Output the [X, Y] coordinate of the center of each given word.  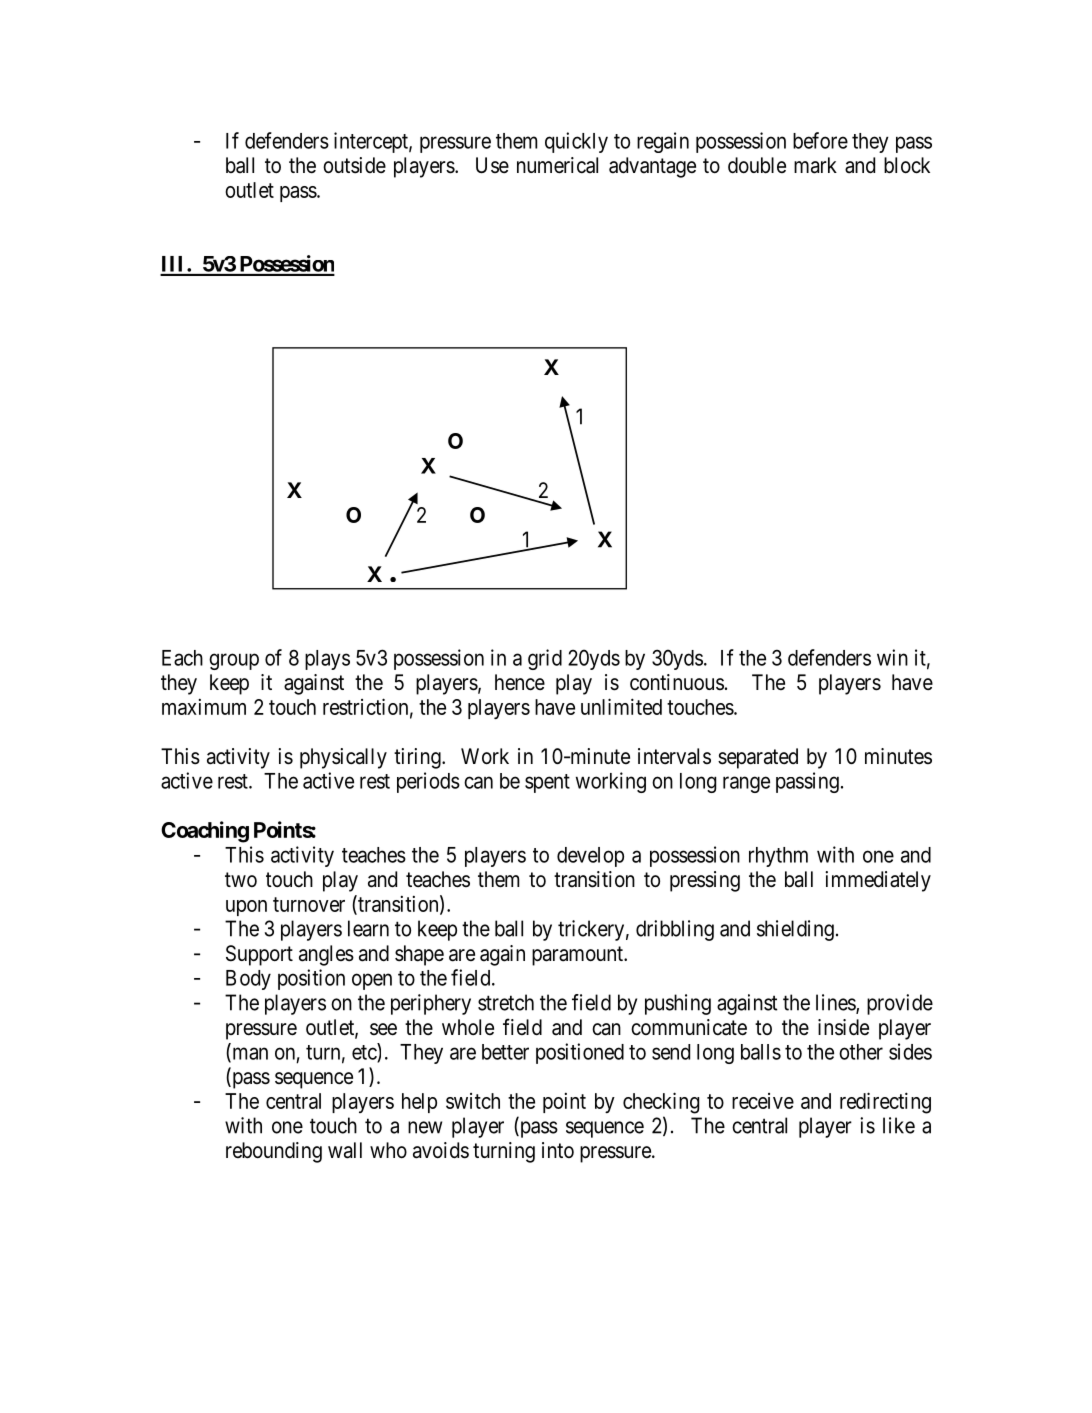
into [558, 1150]
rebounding [274, 1152]
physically [343, 758]
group [234, 661]
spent [547, 783]
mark [815, 165]
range [746, 784]
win [892, 657]
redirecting [885, 1103]
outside [354, 165]
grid [545, 659]
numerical [557, 165]
